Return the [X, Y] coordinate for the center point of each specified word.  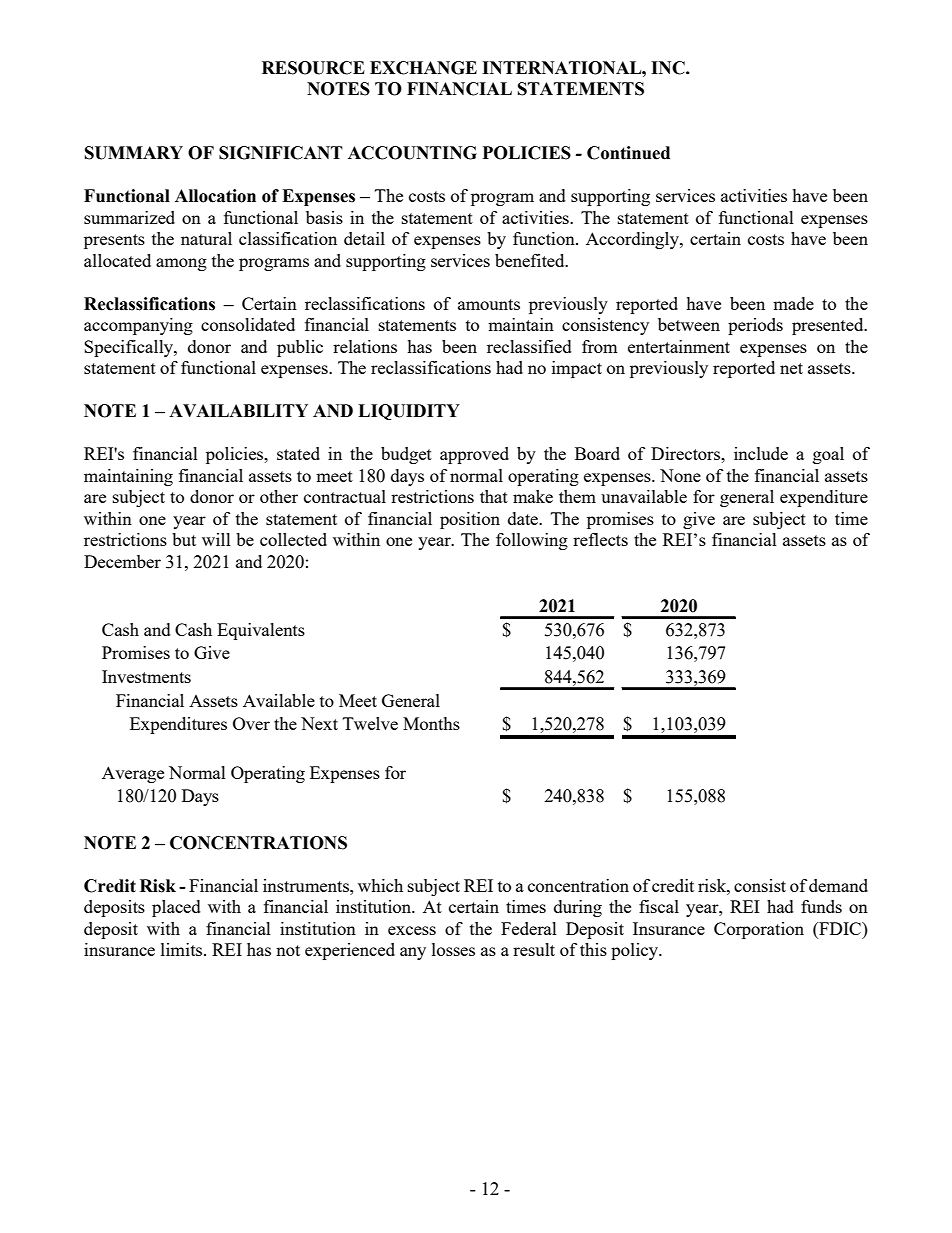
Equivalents [261, 631]
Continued [628, 153]
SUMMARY [134, 153]
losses [453, 949]
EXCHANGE [423, 68]
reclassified [529, 346]
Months [431, 723]
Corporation [759, 930]
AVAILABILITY [238, 410]
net [791, 368]
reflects [600, 539]
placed [176, 908]
